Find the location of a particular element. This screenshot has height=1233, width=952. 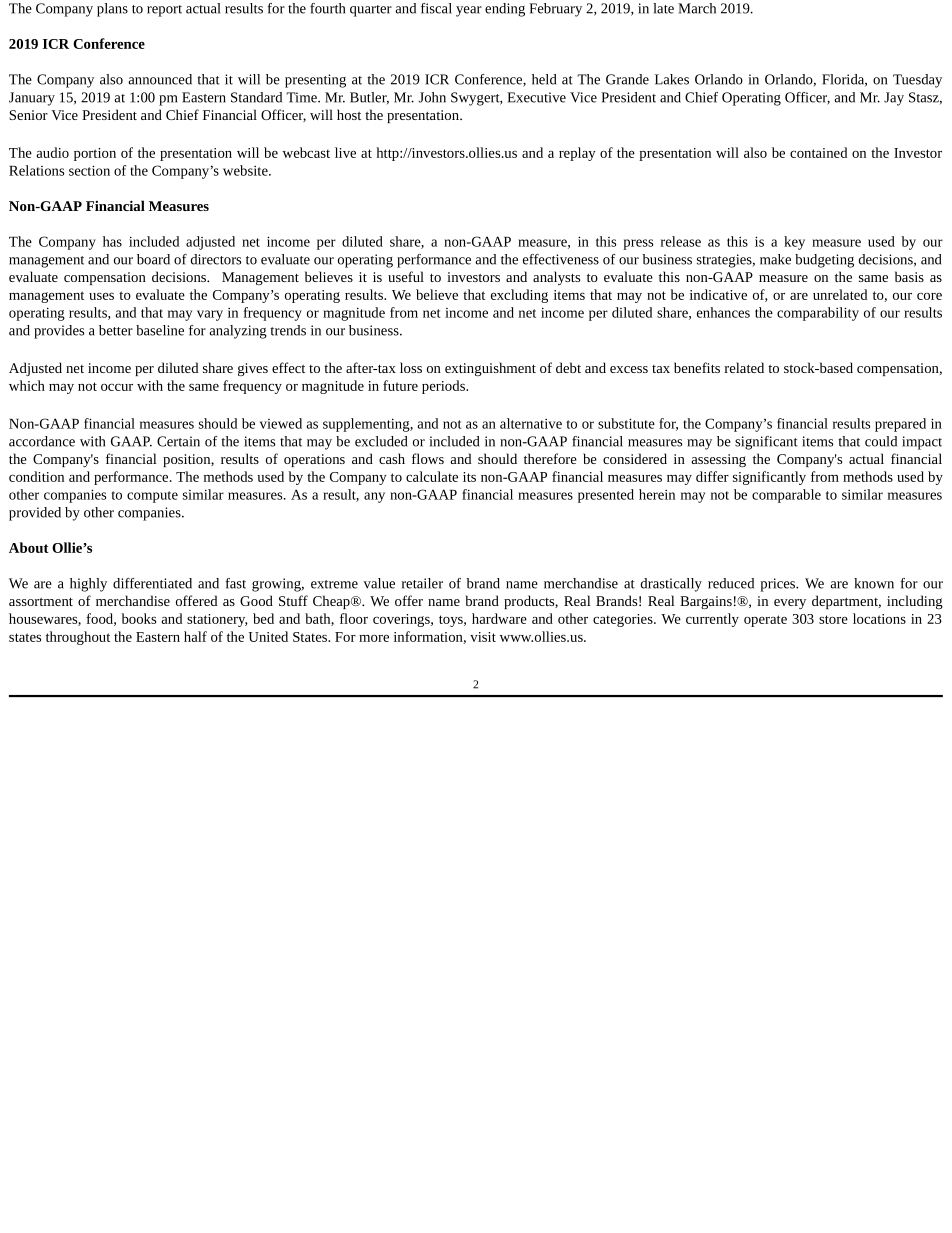

hardware is located at coordinates (499, 618).
